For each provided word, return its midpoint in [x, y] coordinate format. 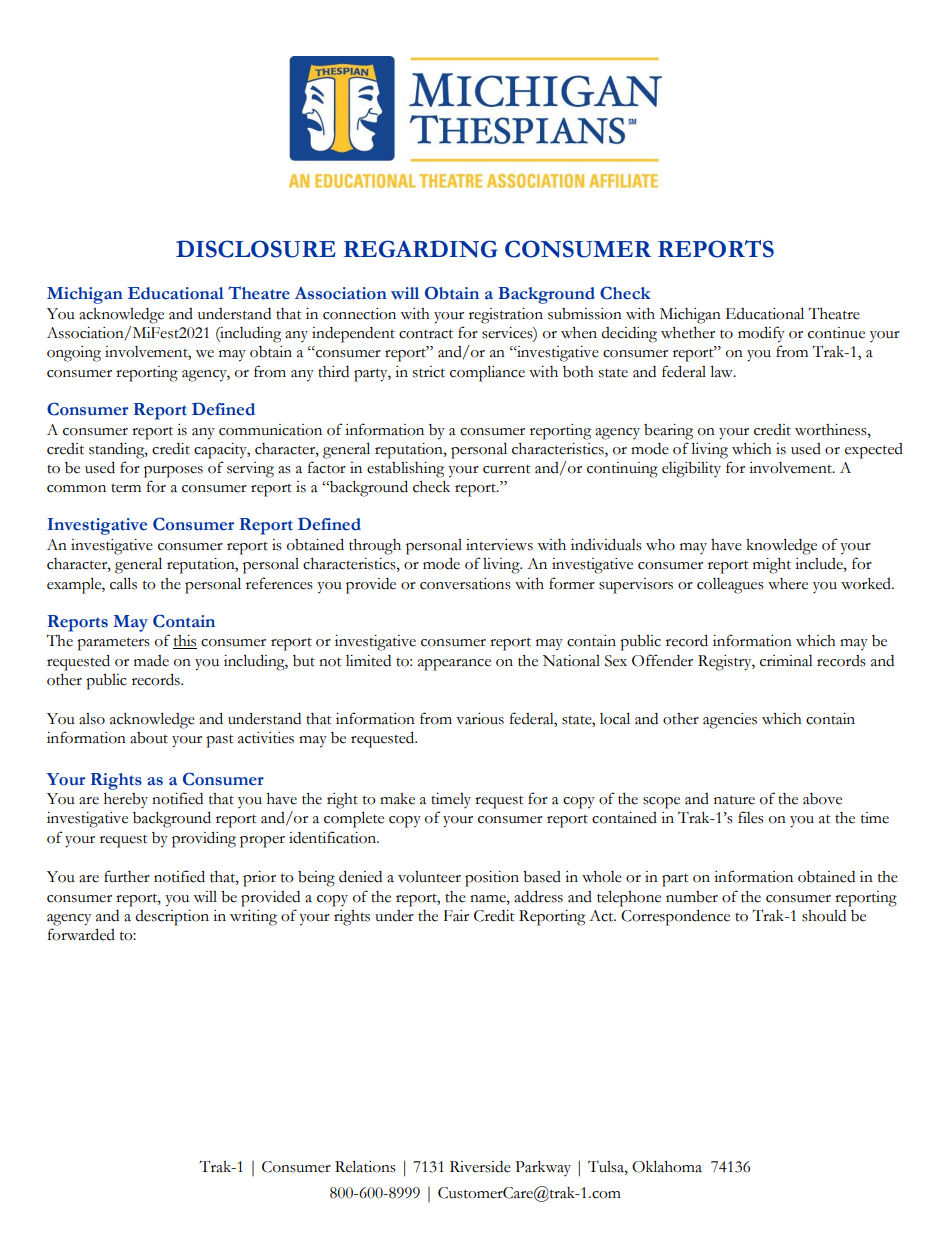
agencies [730, 721]
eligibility [691, 470]
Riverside [480, 1167]
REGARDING [420, 249]
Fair [456, 916]
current [507, 469]
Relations [365, 1166]
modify [761, 334]
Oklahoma [667, 1166]
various [480, 719]
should [824, 916]
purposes [173, 472]
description [172, 918]
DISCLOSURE [256, 249]
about [149, 738]
